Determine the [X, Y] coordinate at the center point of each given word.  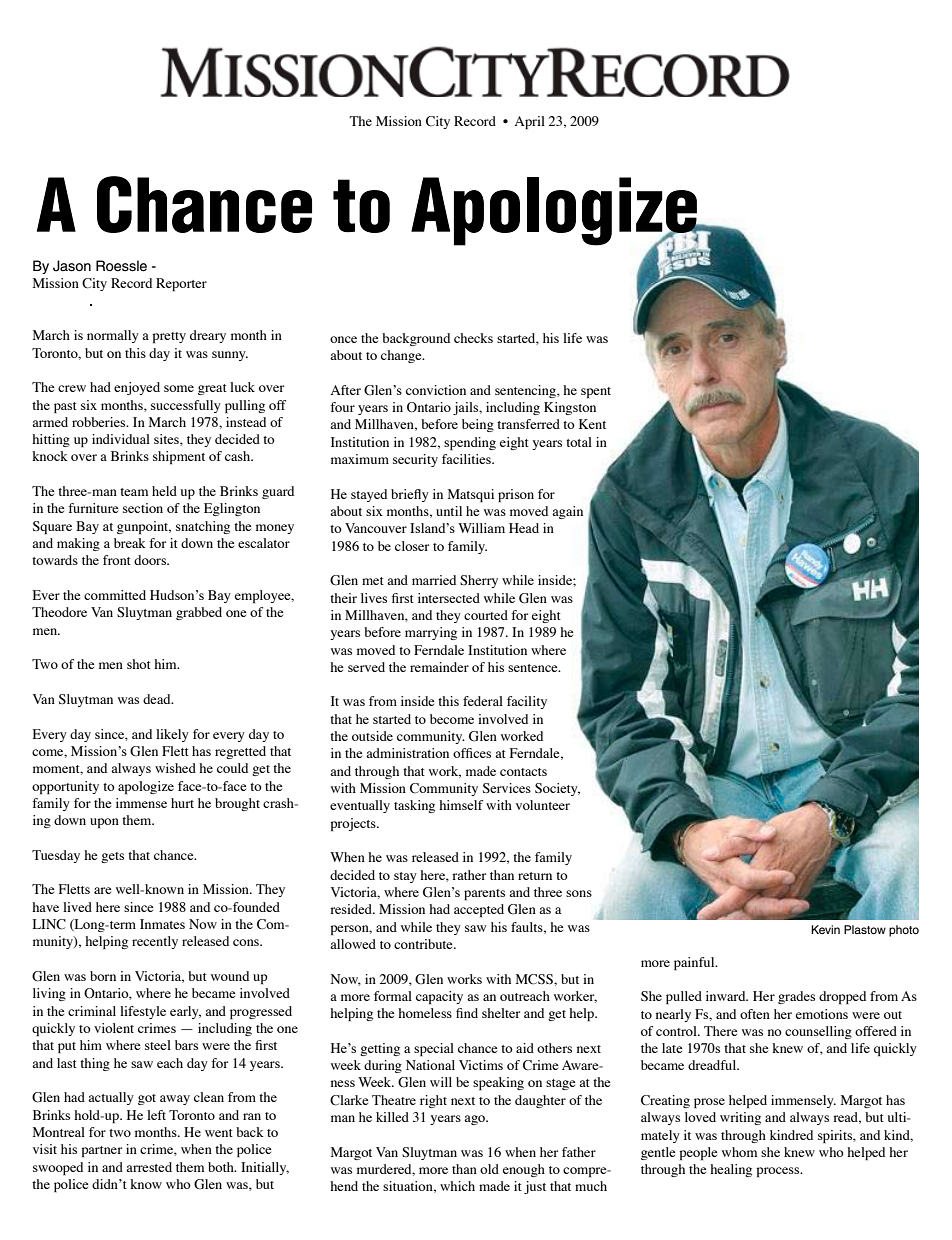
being [478, 425]
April [530, 122]
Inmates [162, 924]
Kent [592, 424]
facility [527, 702]
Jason [72, 266]
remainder [439, 667]
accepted [479, 910]
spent [596, 392]
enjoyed [137, 388]
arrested [149, 1167]
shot [139, 664]
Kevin [825, 929]
